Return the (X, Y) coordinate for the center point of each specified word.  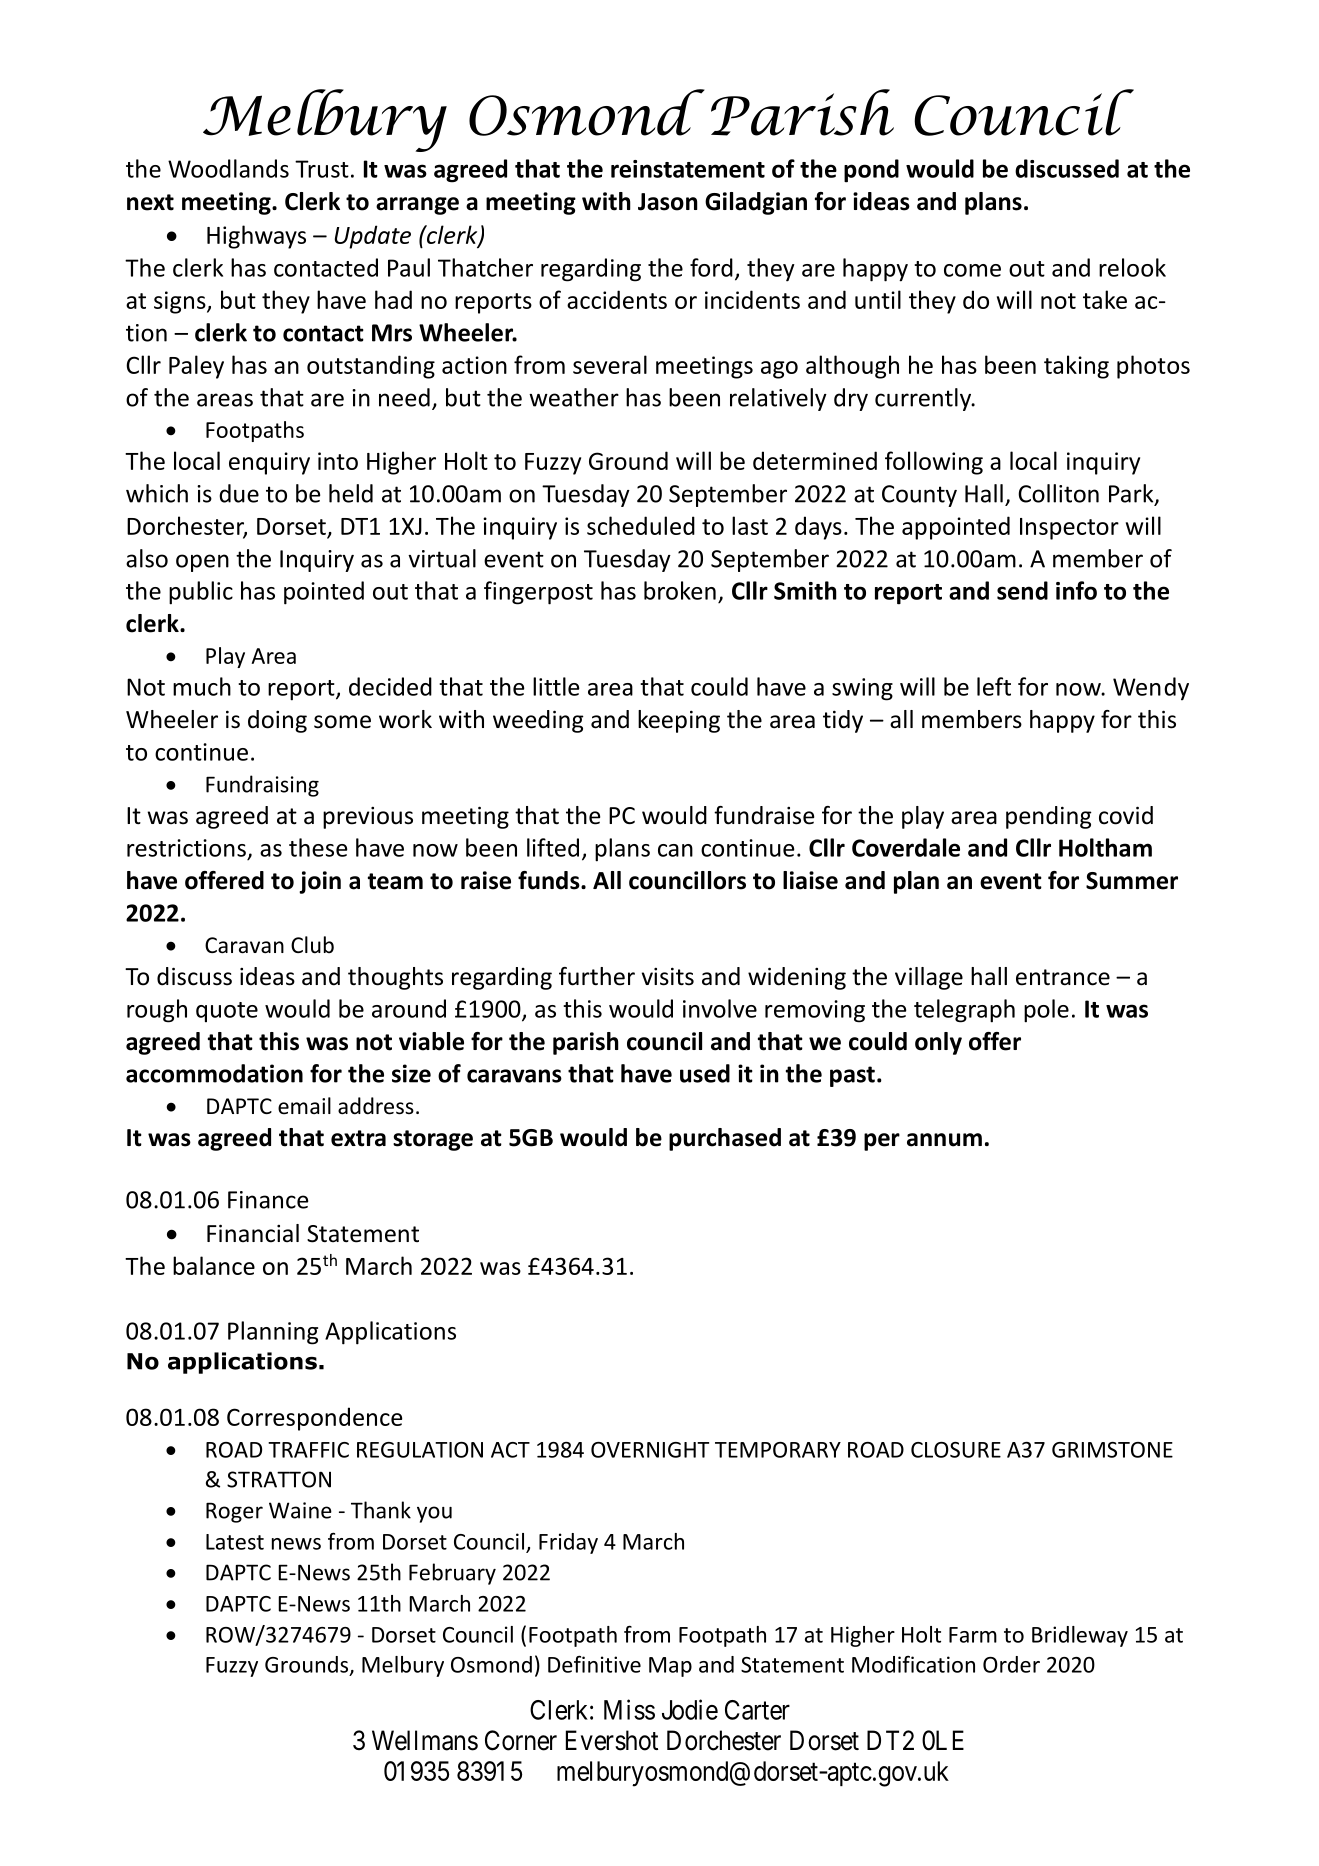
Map (670, 1667)
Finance (268, 1200)
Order (1011, 1664)
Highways (256, 237)
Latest (235, 1542)
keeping (679, 721)
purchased (725, 1139)
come (972, 270)
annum (944, 1140)
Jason (668, 202)
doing (277, 721)
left (994, 686)
